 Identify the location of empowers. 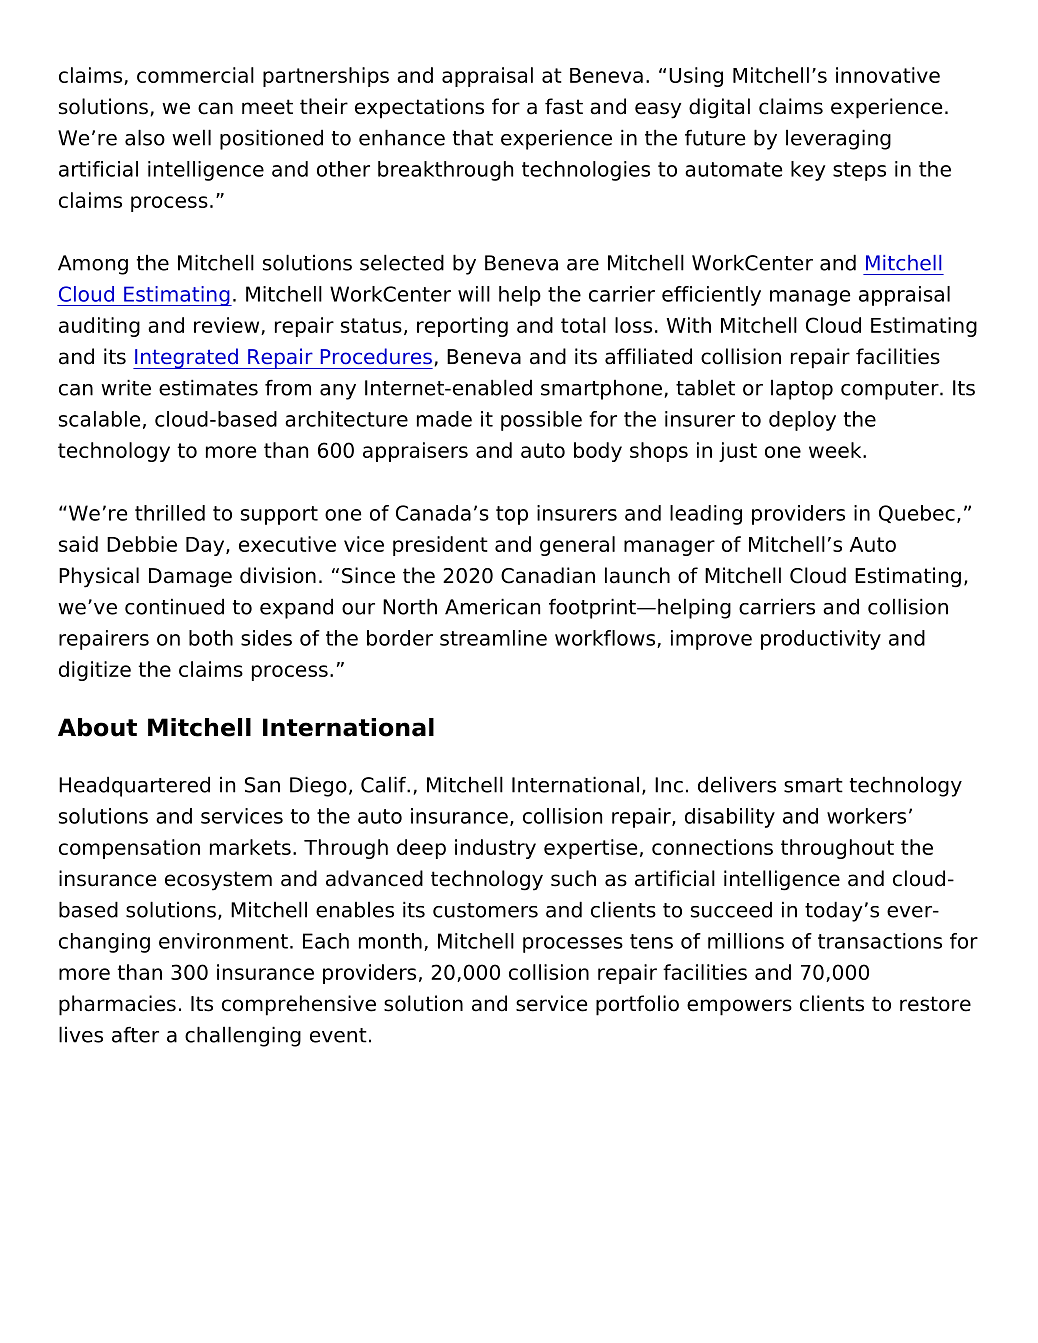
(739, 1007).
